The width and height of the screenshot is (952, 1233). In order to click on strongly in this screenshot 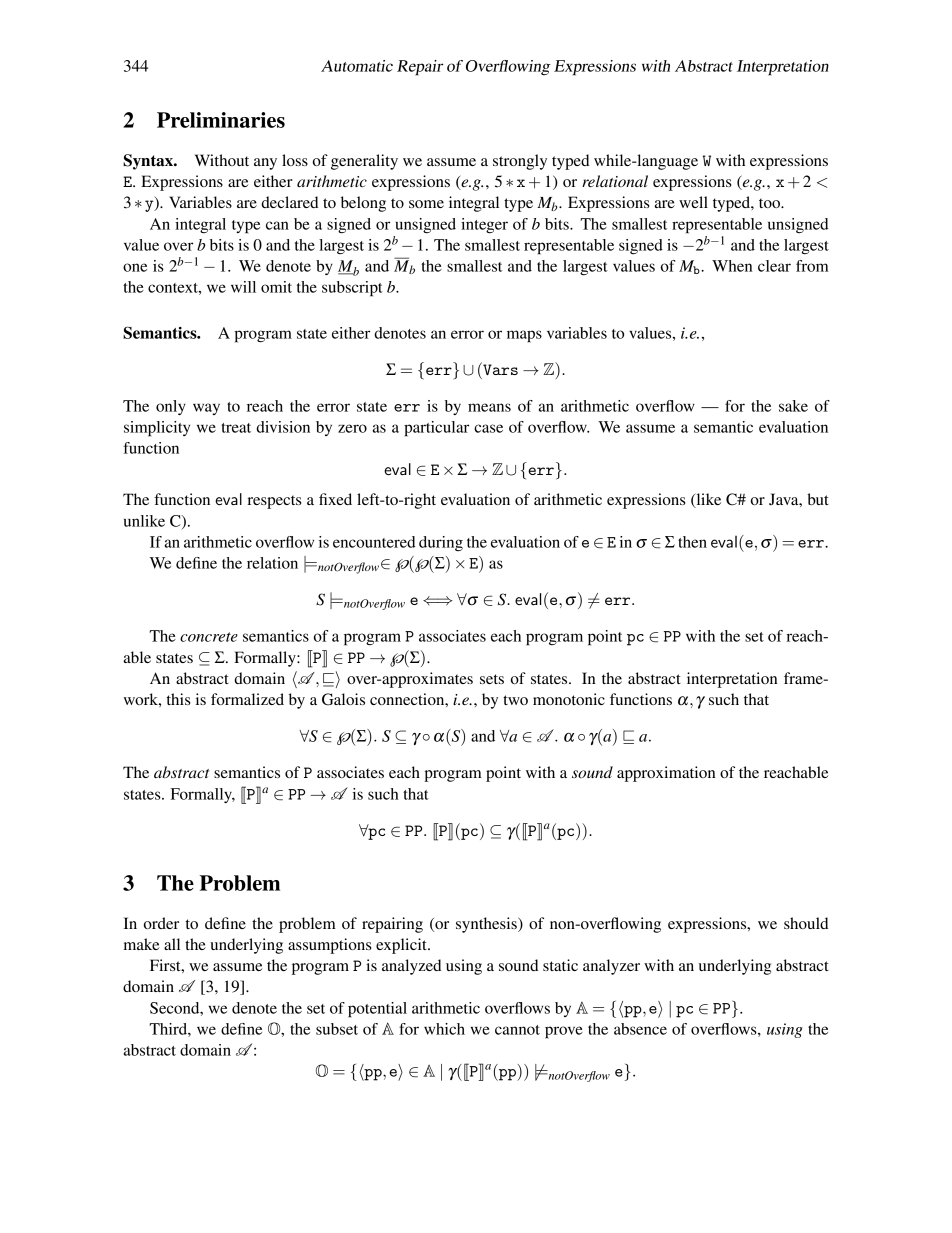, I will do `click(520, 162)`.
